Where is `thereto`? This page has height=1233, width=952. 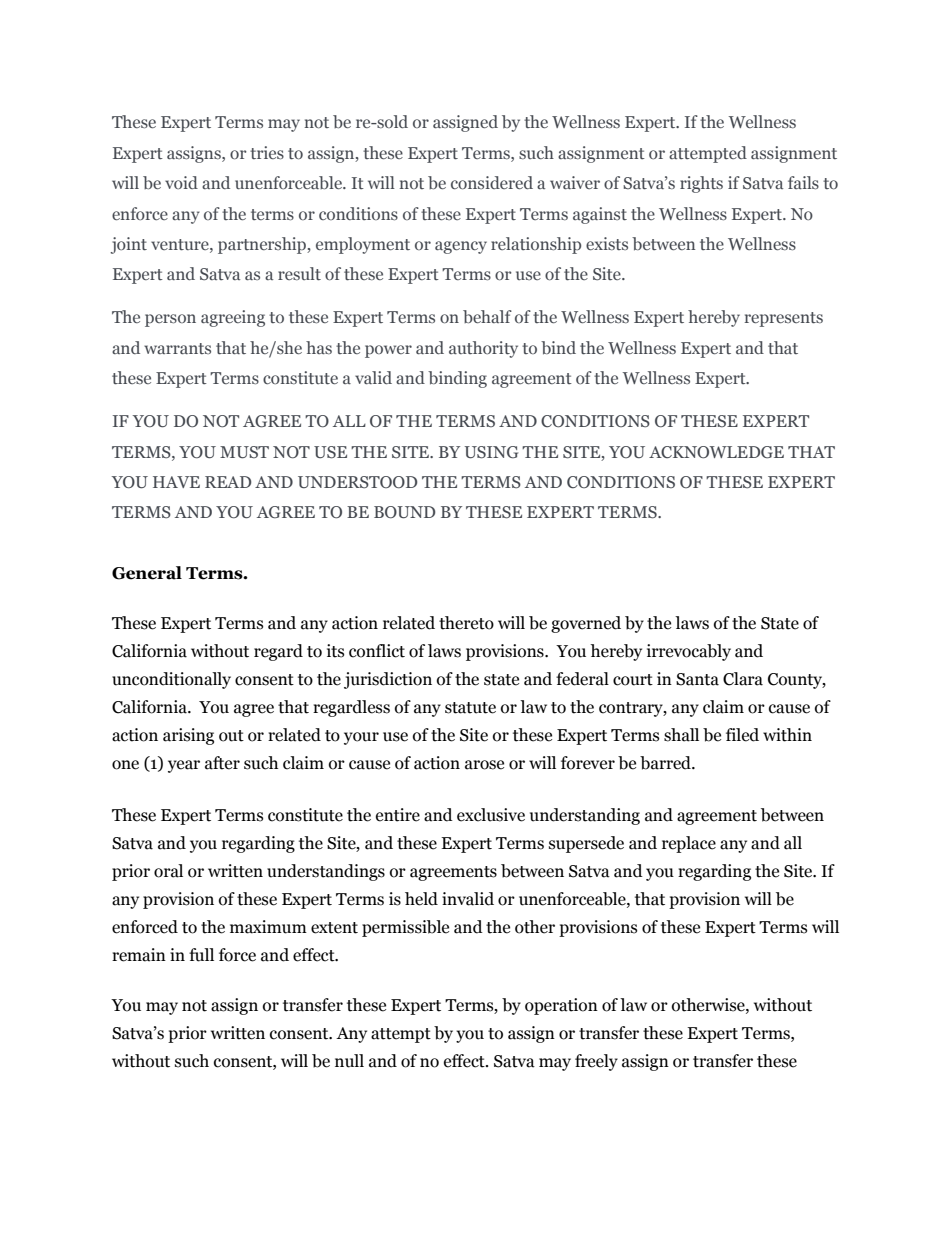 thereto is located at coordinates (466, 623).
